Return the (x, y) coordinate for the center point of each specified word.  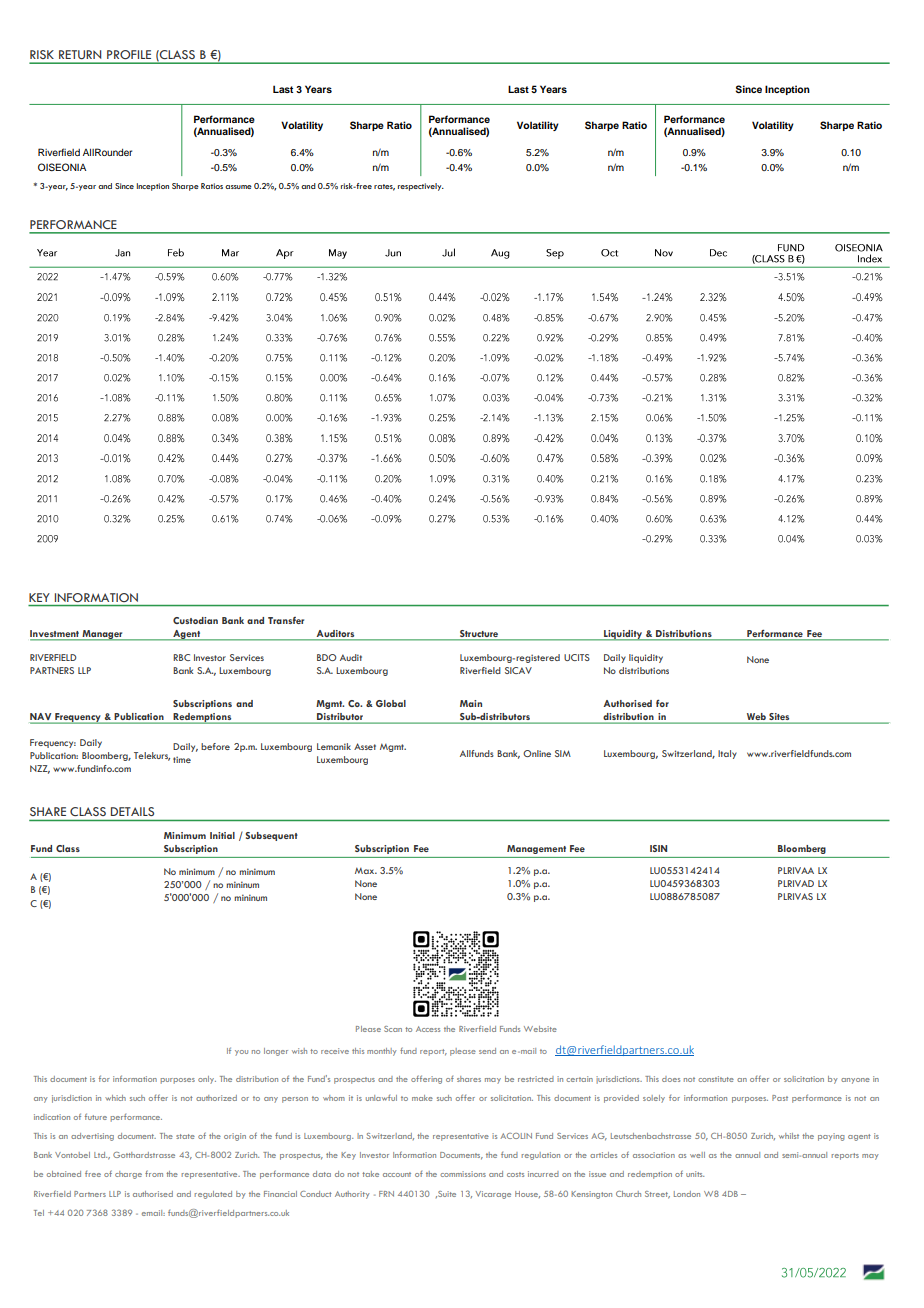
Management (536, 849)
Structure (479, 633)
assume (238, 187)
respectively (421, 187)
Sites (779, 718)
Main (471, 703)
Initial (222, 835)
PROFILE (129, 54)
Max (366, 870)
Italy (727, 754)
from (154, 1173)
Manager (102, 635)
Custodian (195, 620)
